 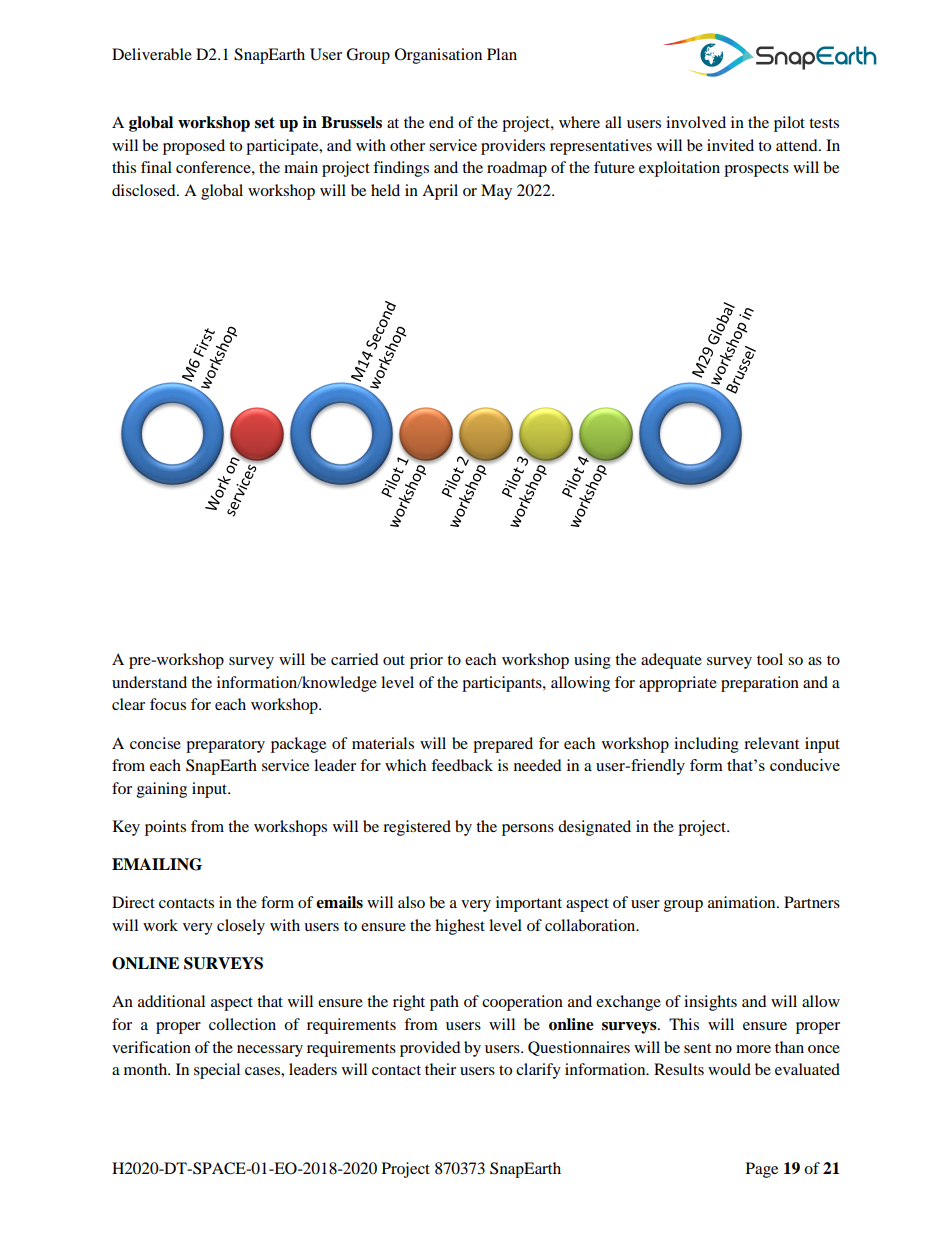 I want to click on special, so click(x=217, y=1071).
